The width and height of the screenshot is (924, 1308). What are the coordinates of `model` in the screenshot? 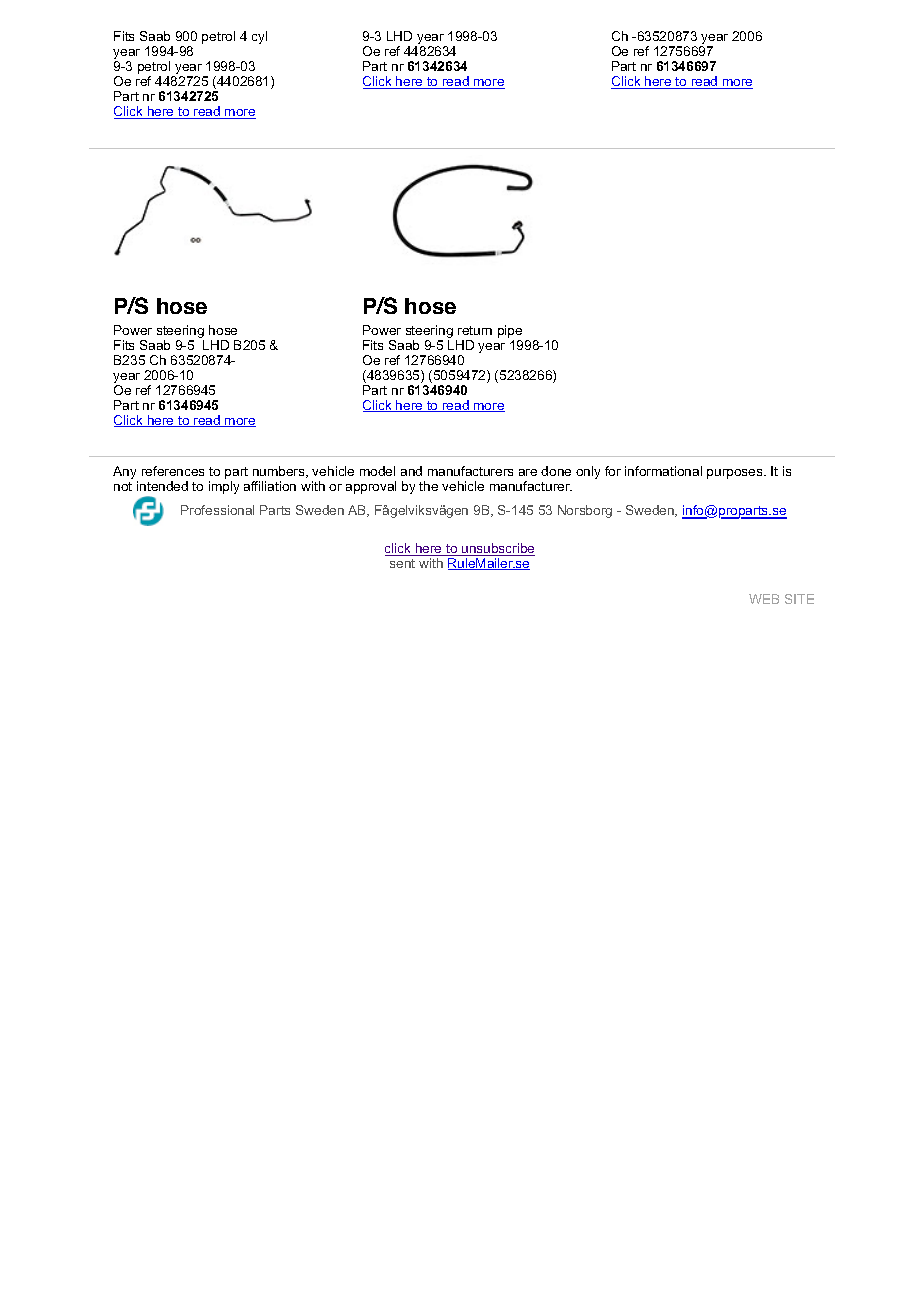 It's located at (377, 471).
